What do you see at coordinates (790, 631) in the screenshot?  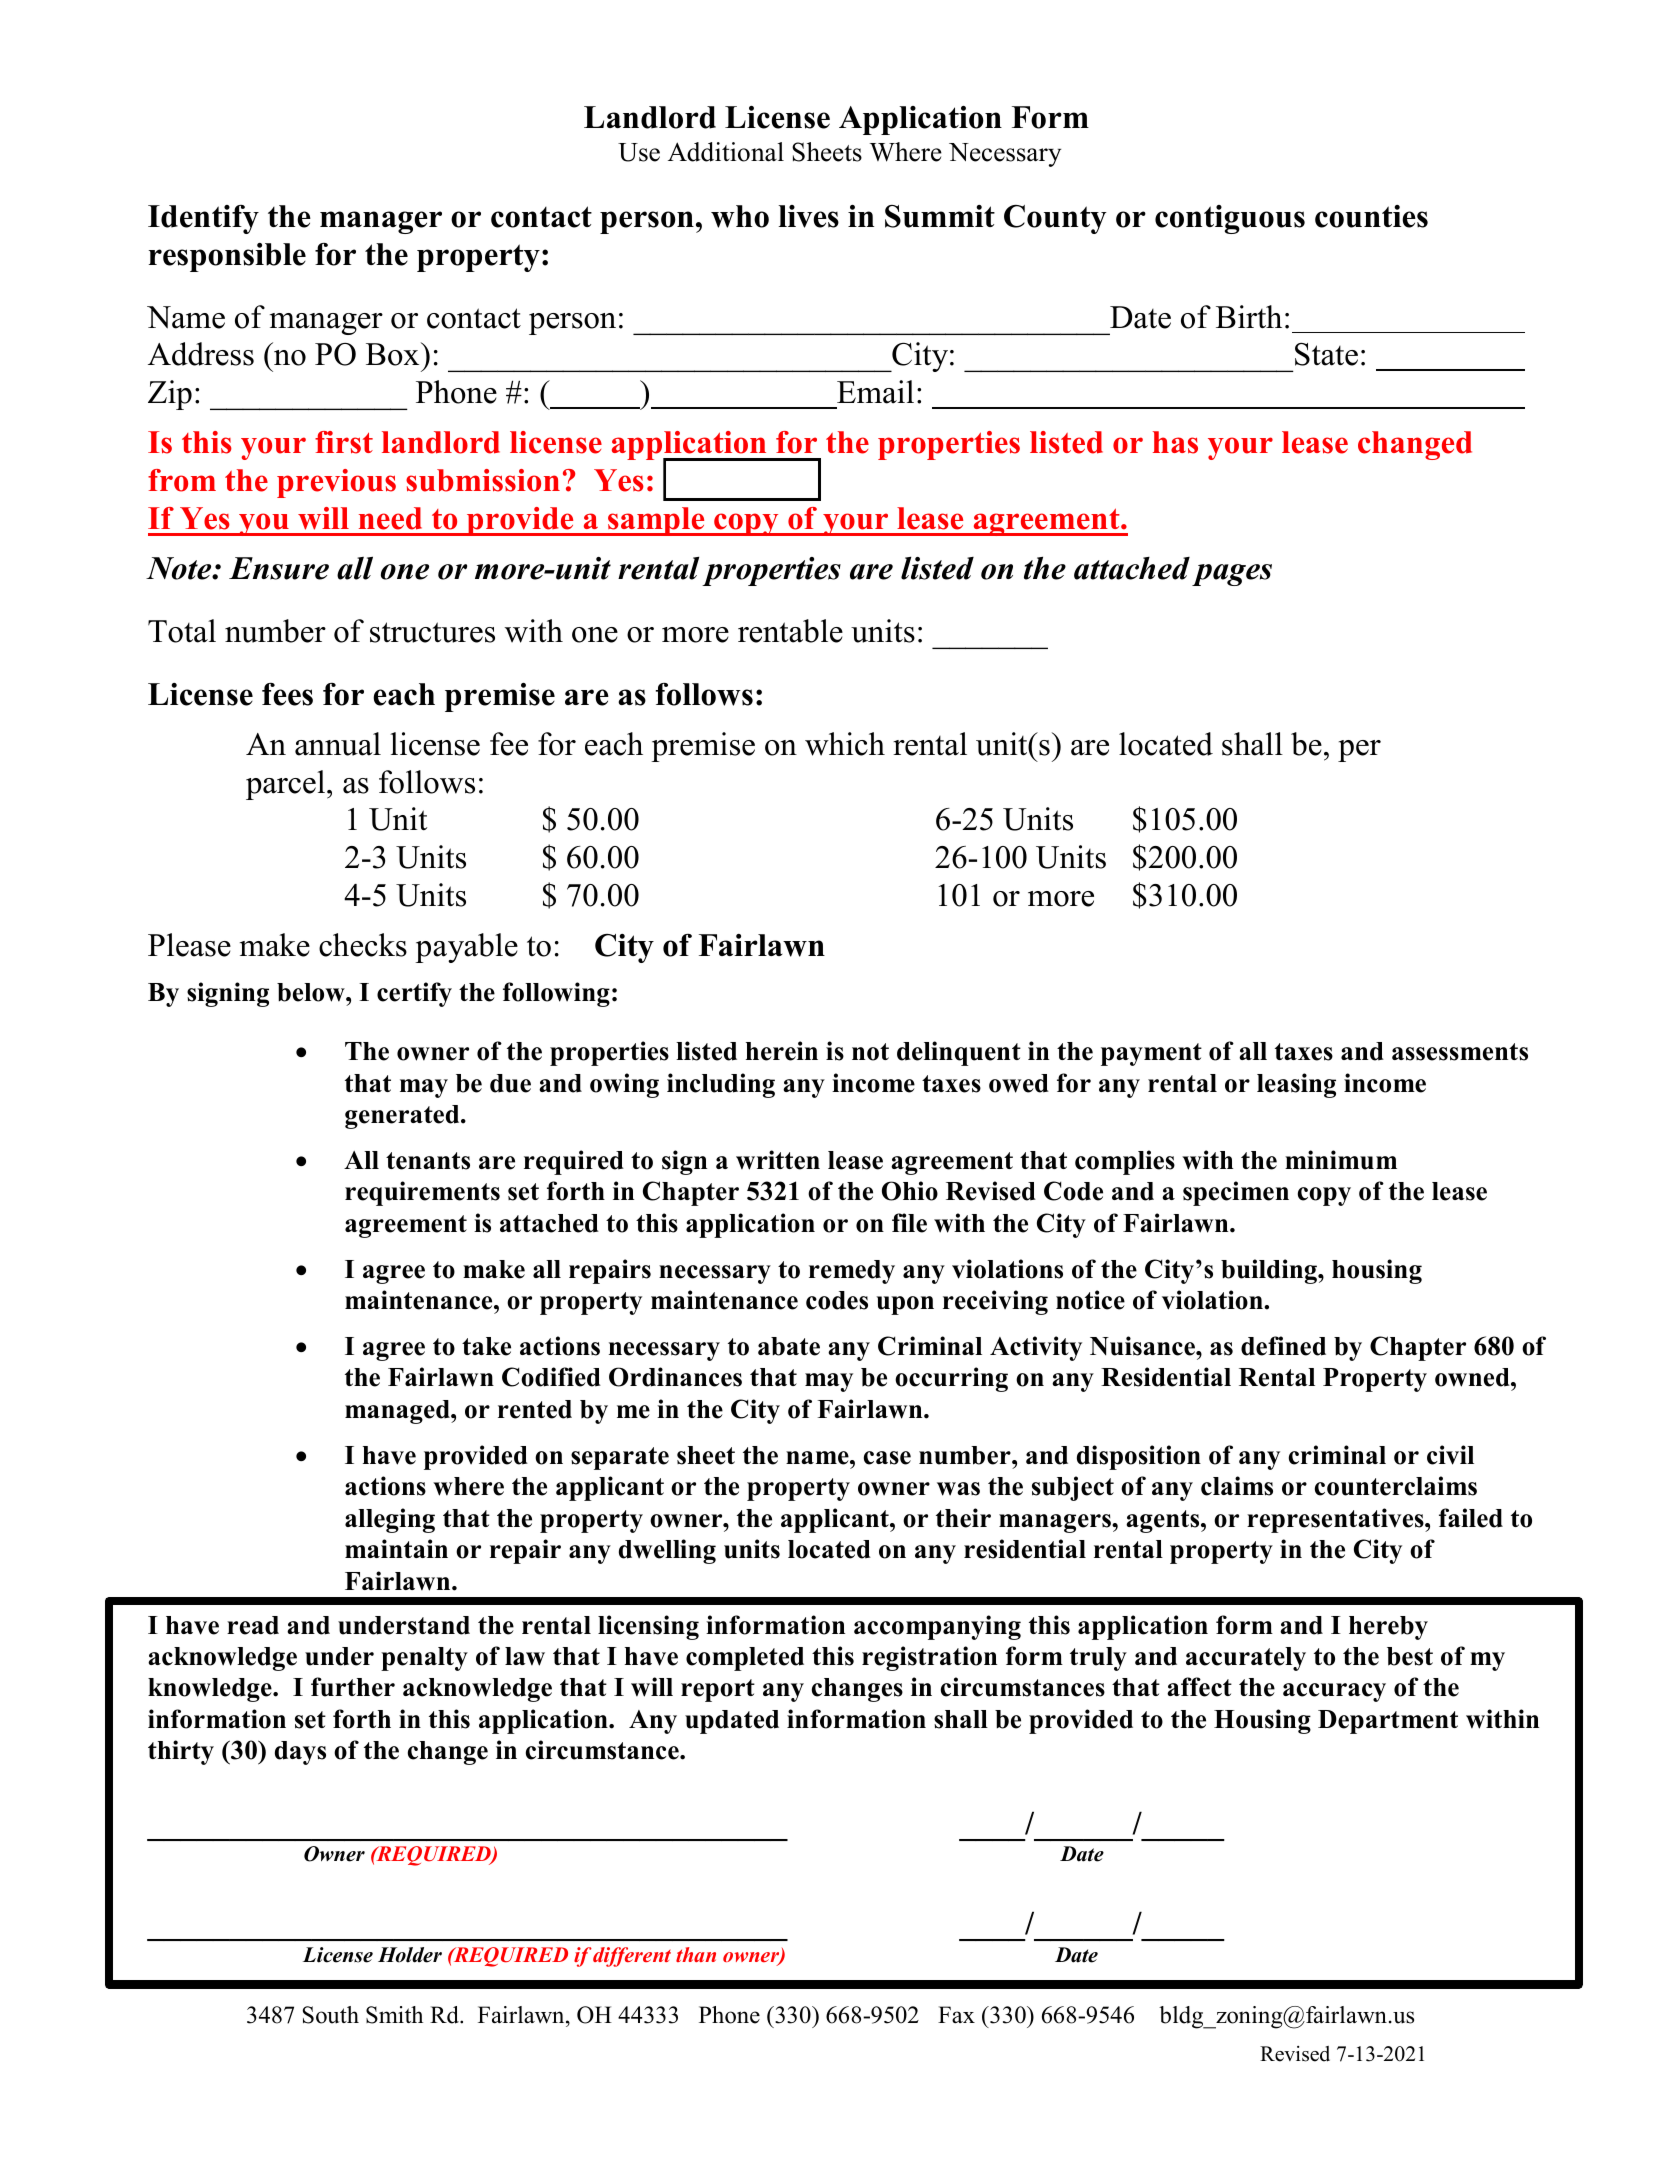 I see `rentable` at bounding box center [790, 631].
